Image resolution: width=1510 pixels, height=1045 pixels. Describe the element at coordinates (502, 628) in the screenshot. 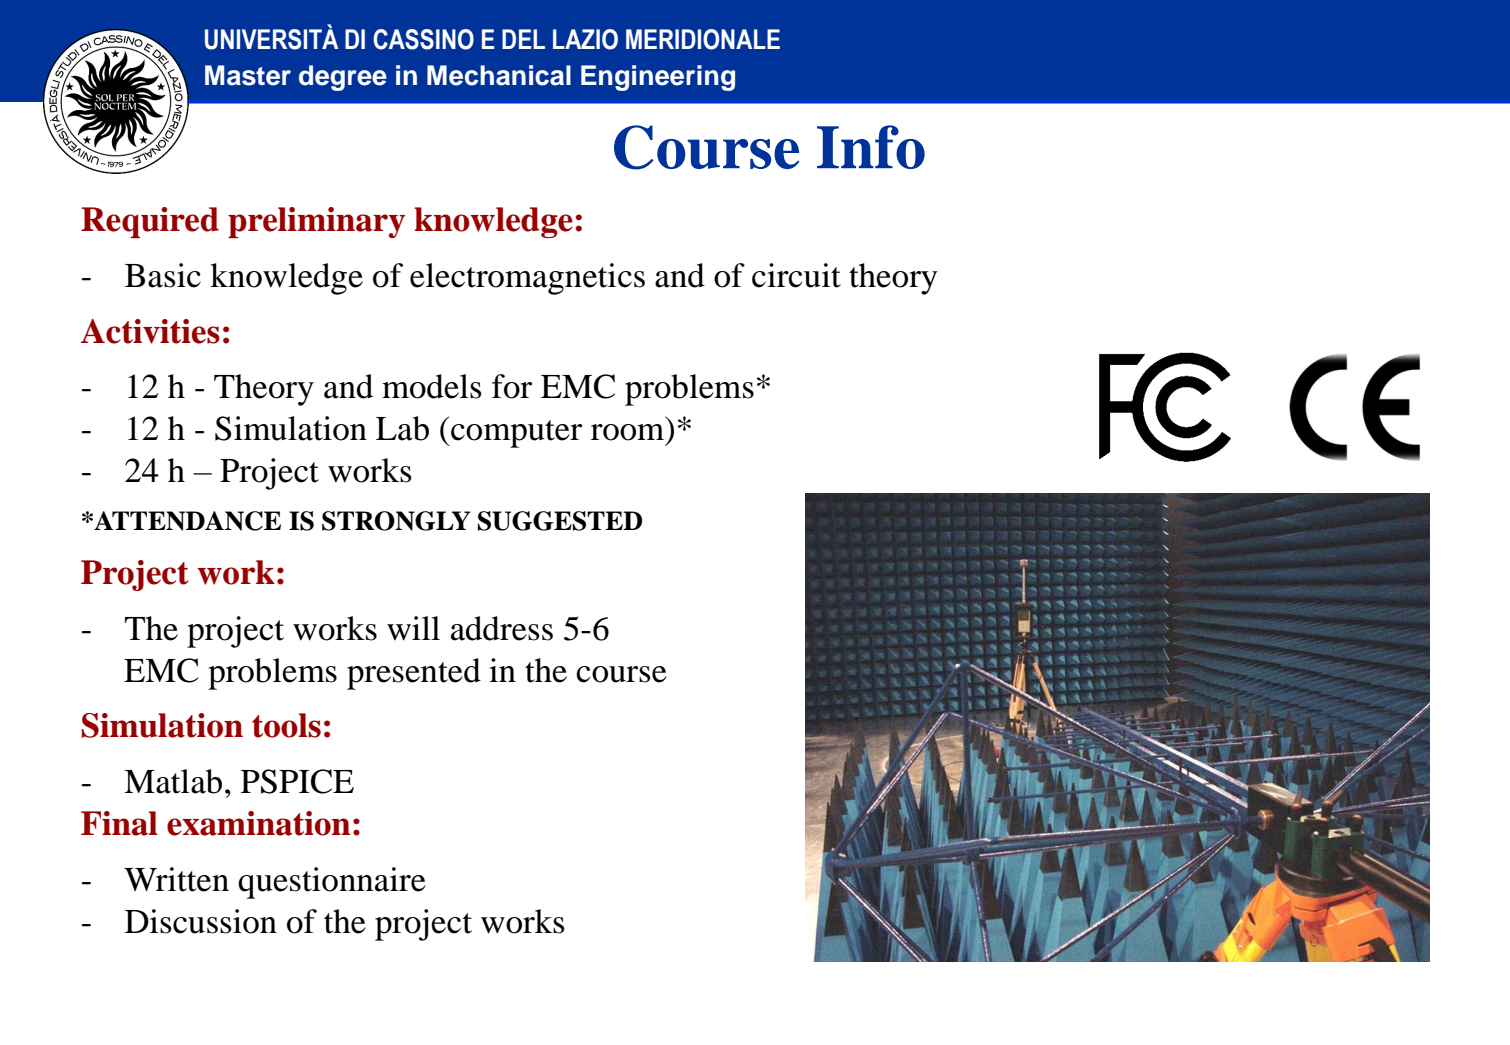

I see `address` at that location.
